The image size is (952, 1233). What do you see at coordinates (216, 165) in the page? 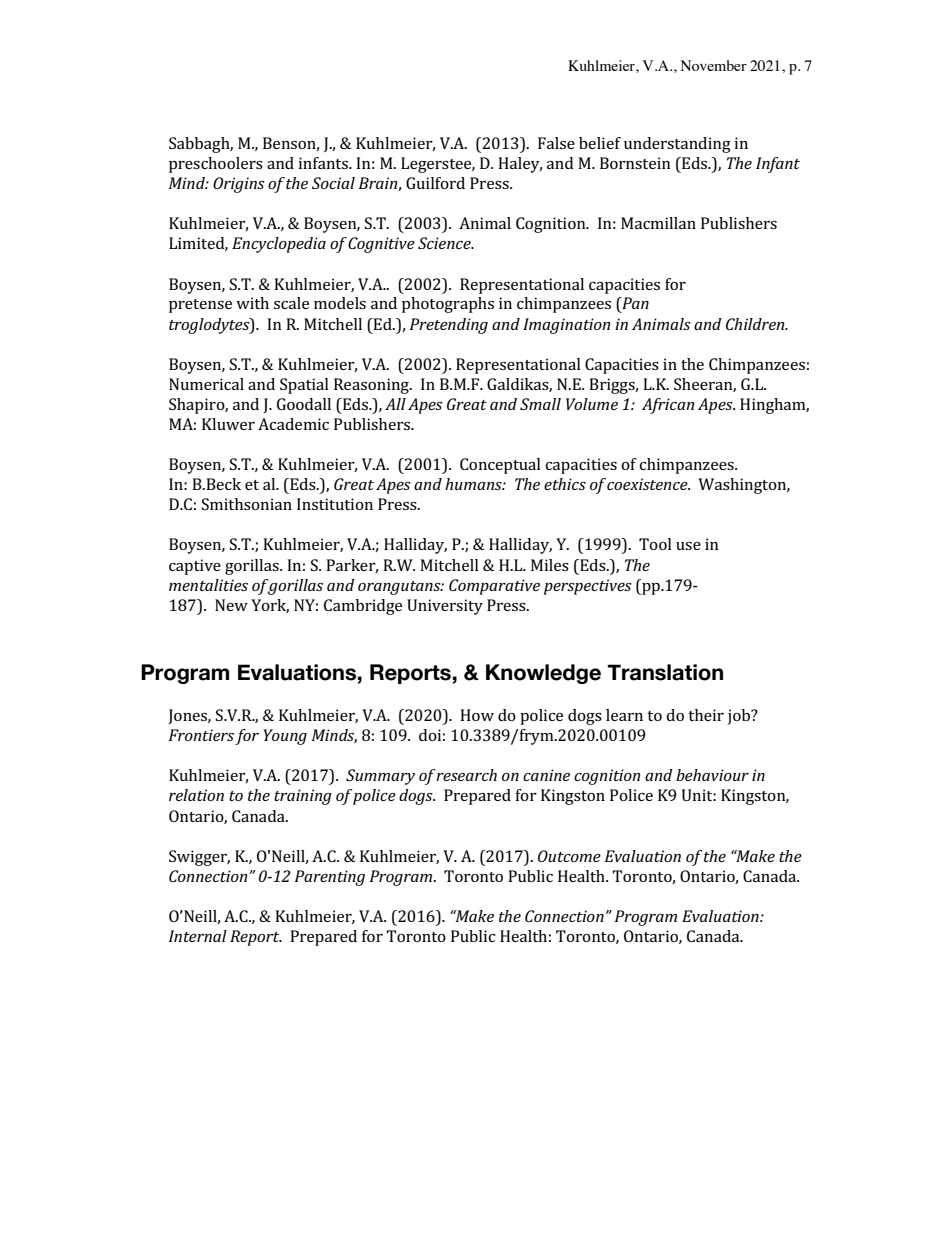
I see `preschoolers` at bounding box center [216, 165].
